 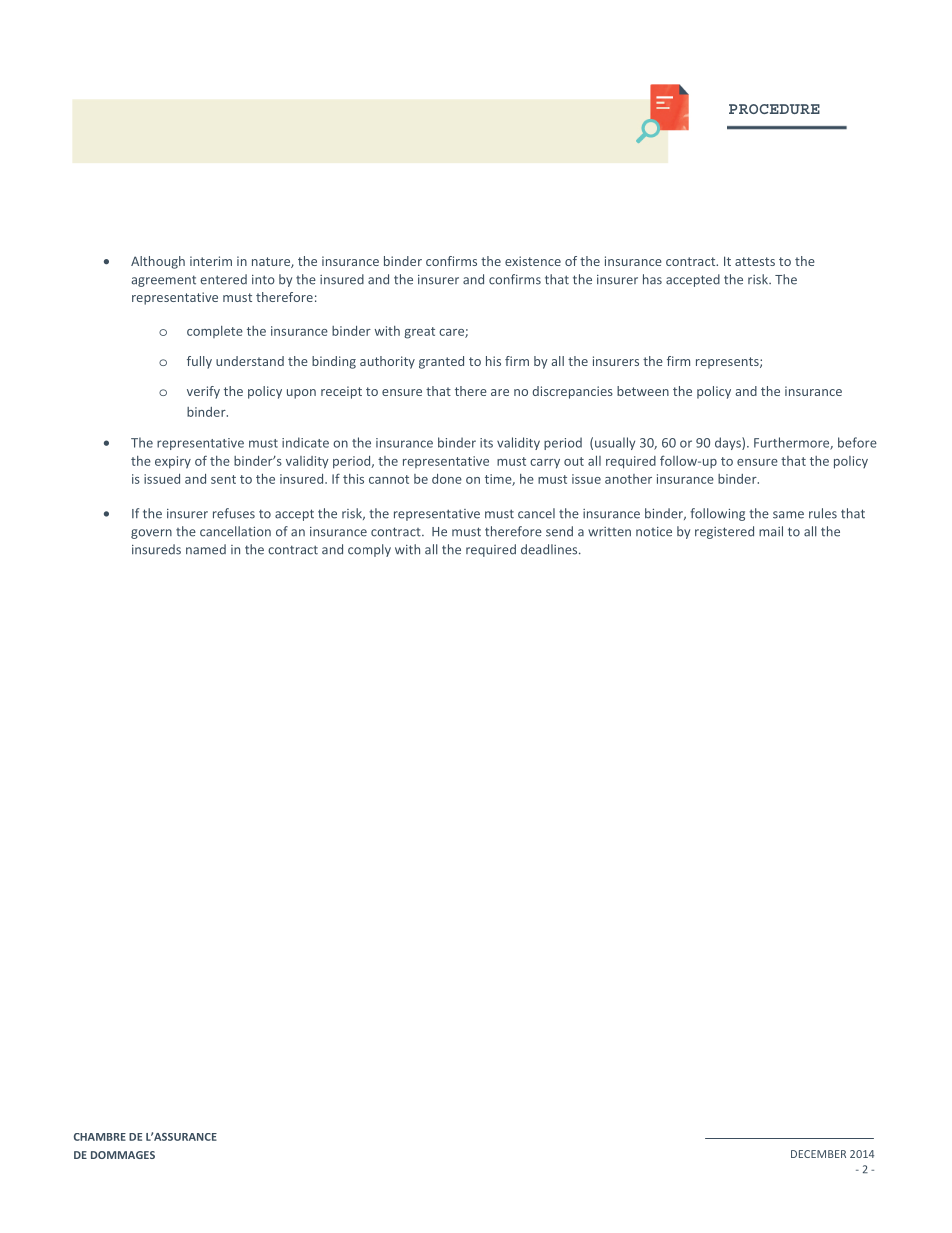 I want to click on deadlines, so click(x=550, y=549).
